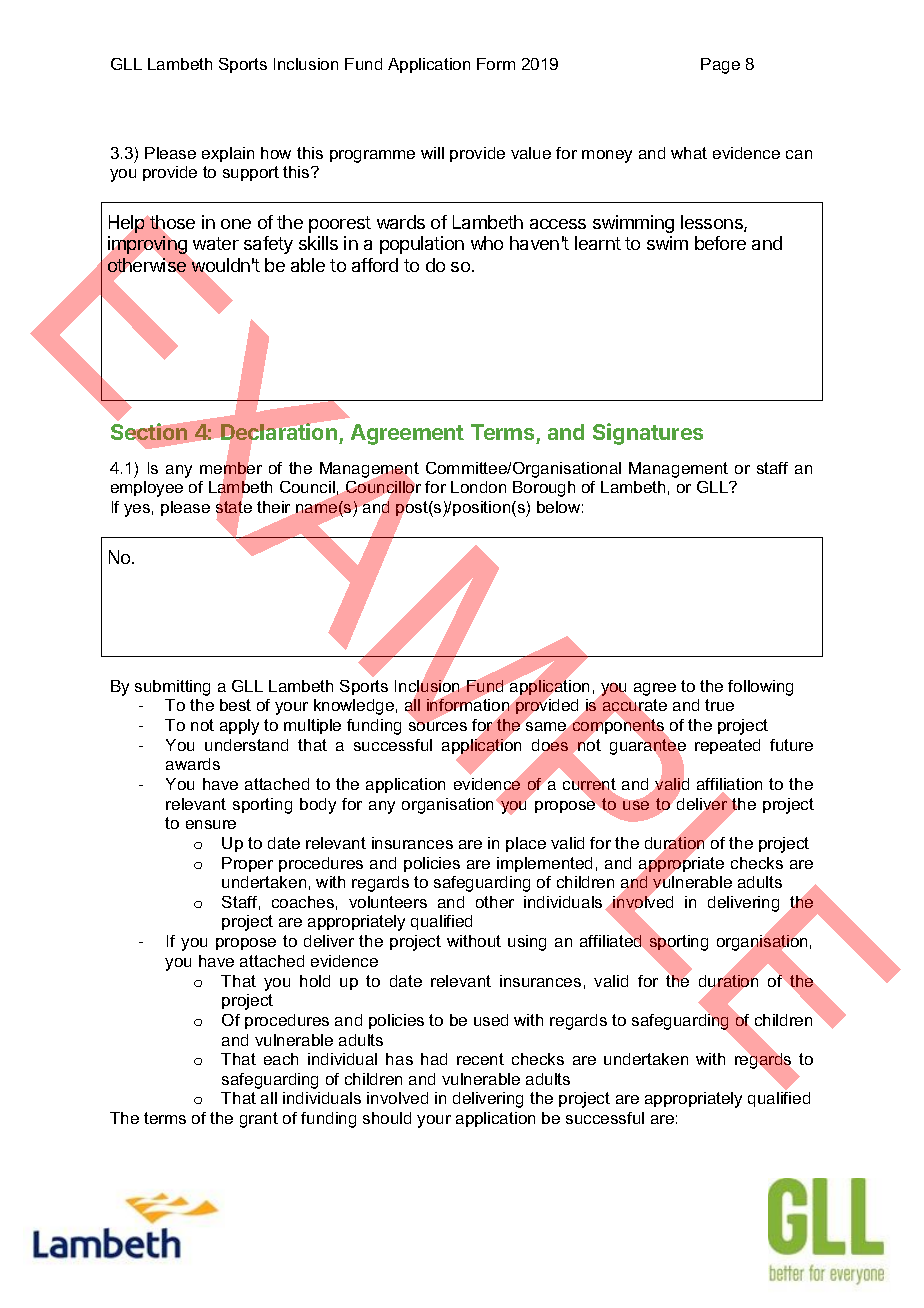  What do you see at coordinates (432, 153) in the screenshot?
I see `will` at bounding box center [432, 153].
